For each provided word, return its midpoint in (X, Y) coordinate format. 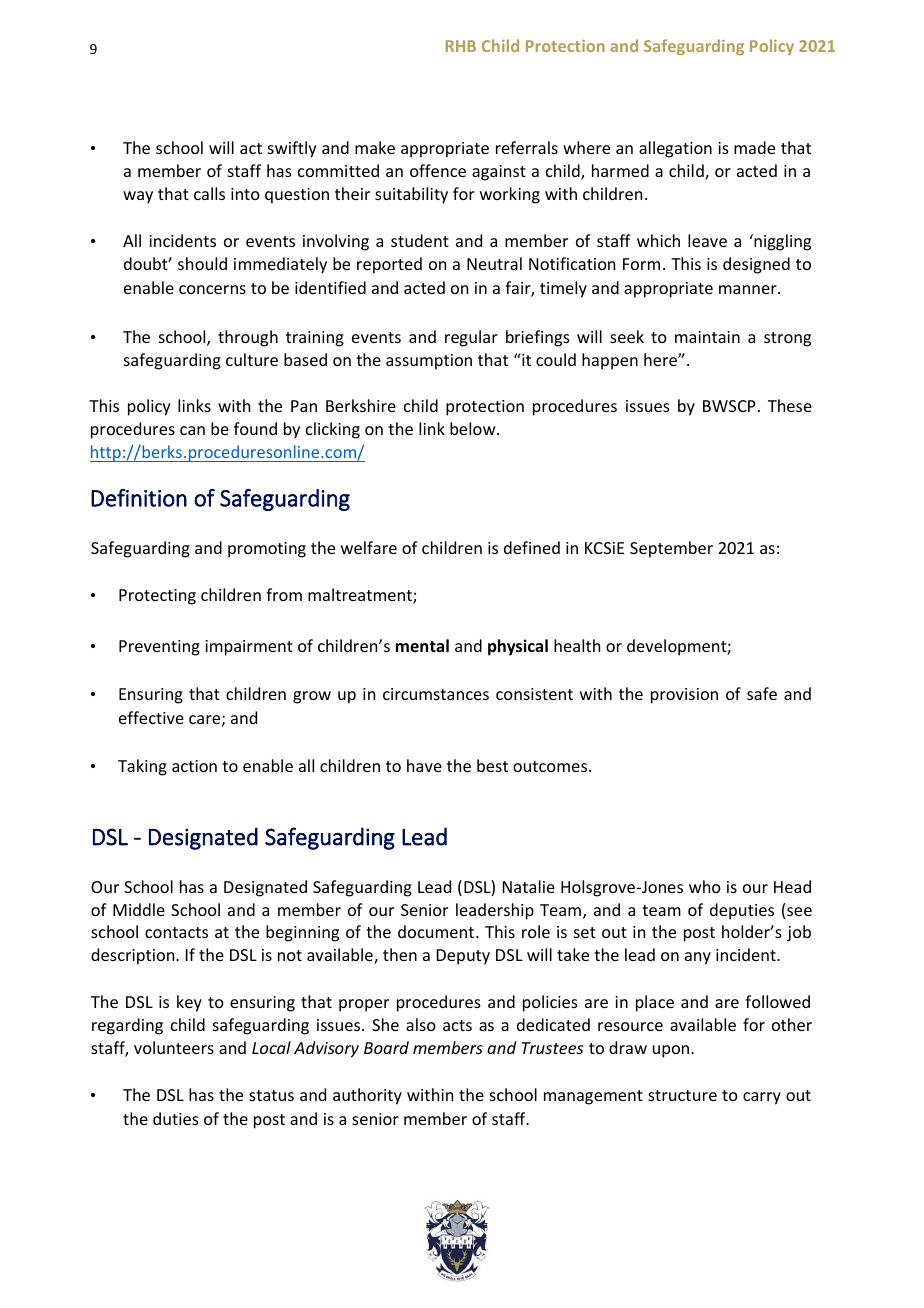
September (671, 549)
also (421, 1024)
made (754, 147)
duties (176, 1118)
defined (532, 547)
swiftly (292, 149)
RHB (460, 46)
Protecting (157, 597)
